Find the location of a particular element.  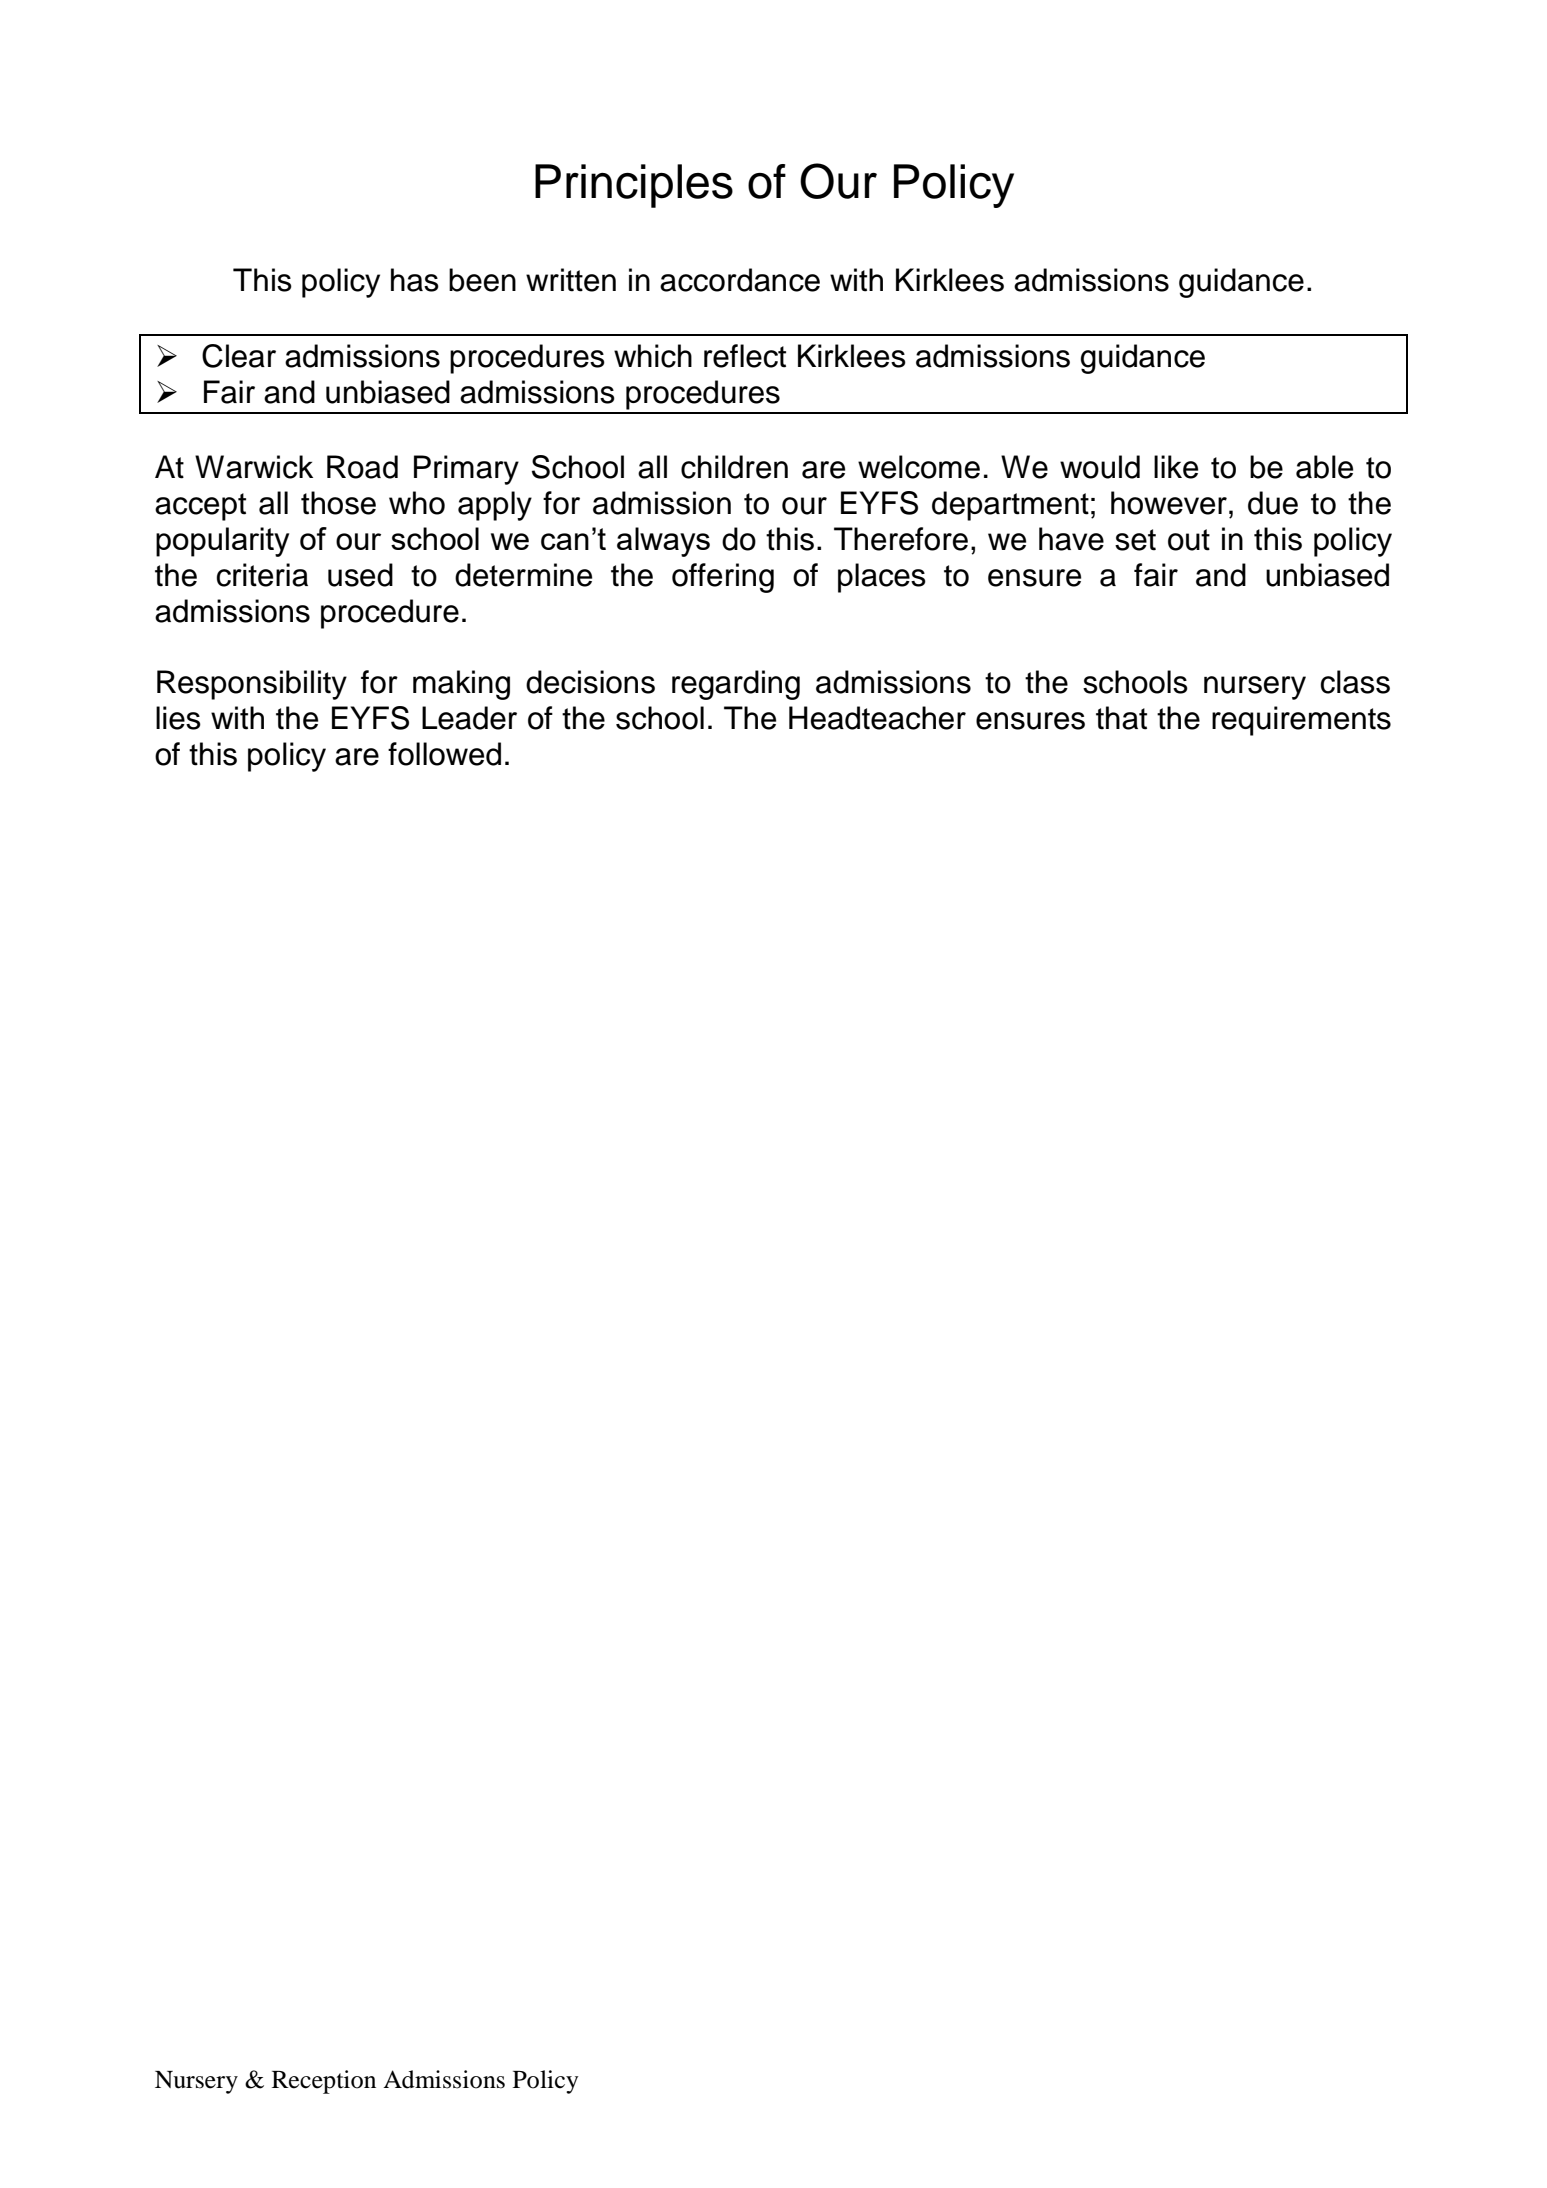

followed is located at coordinates (444, 754).
